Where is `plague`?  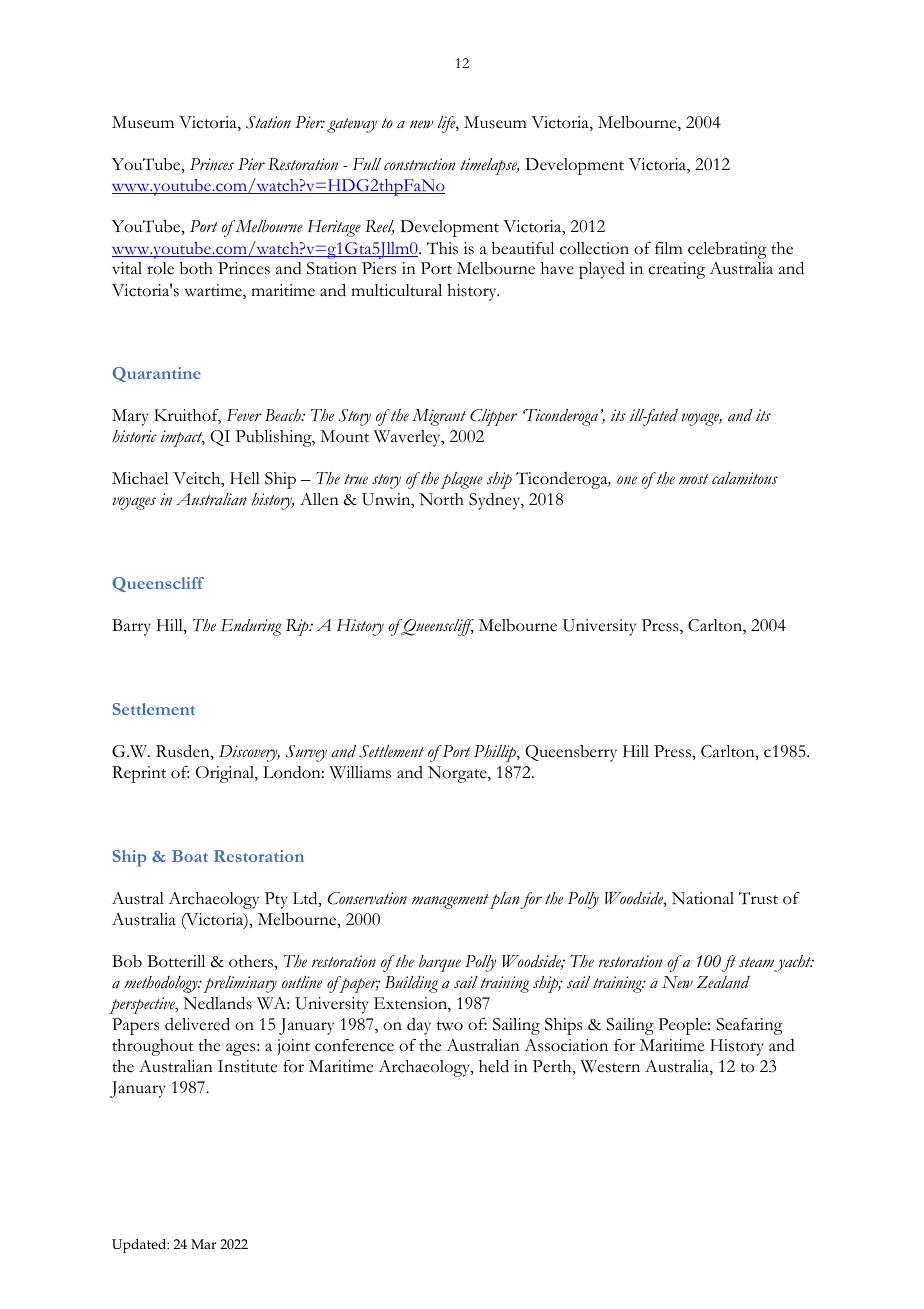
plague is located at coordinates (461, 480).
